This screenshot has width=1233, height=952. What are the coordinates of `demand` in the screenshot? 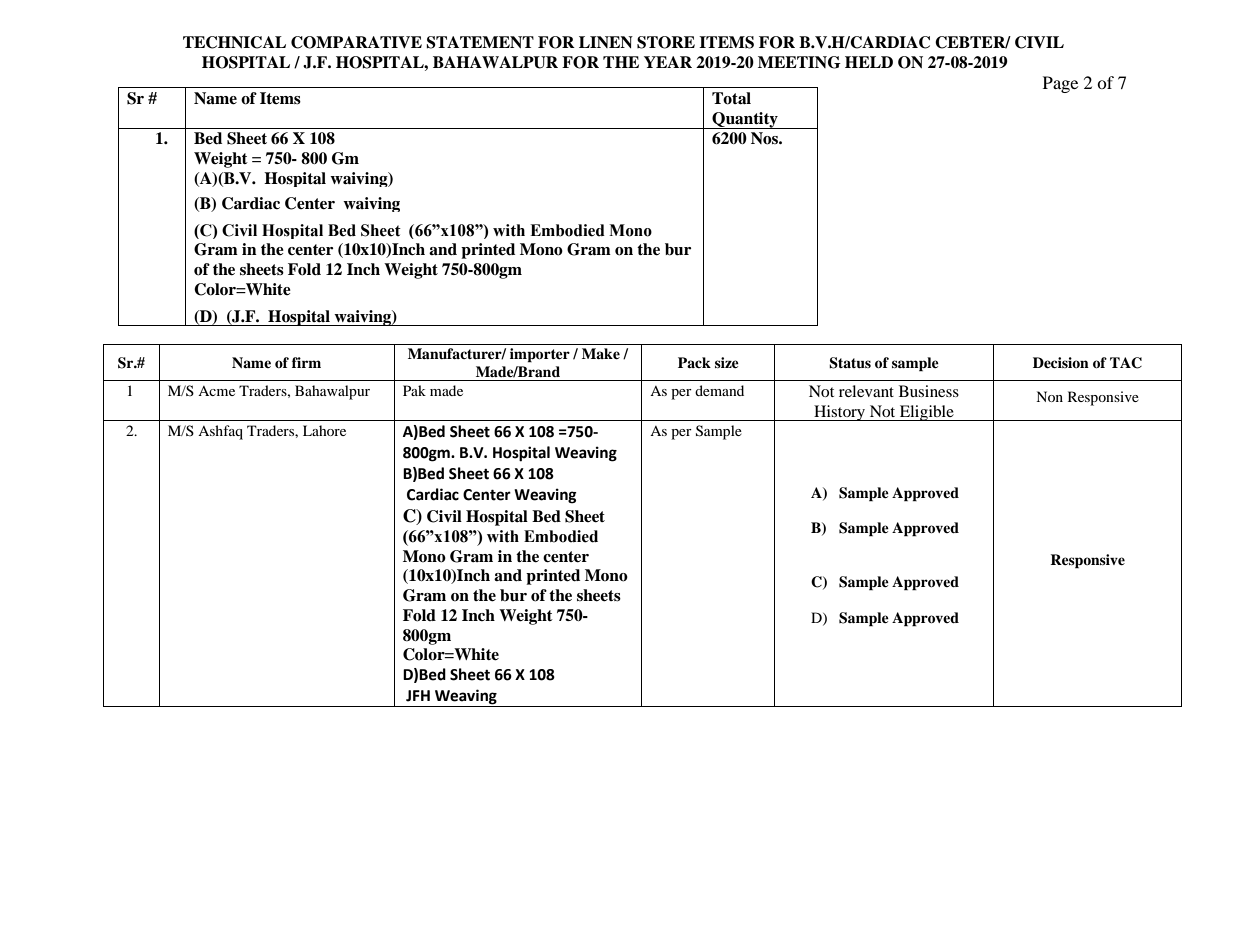 It's located at (719, 390).
